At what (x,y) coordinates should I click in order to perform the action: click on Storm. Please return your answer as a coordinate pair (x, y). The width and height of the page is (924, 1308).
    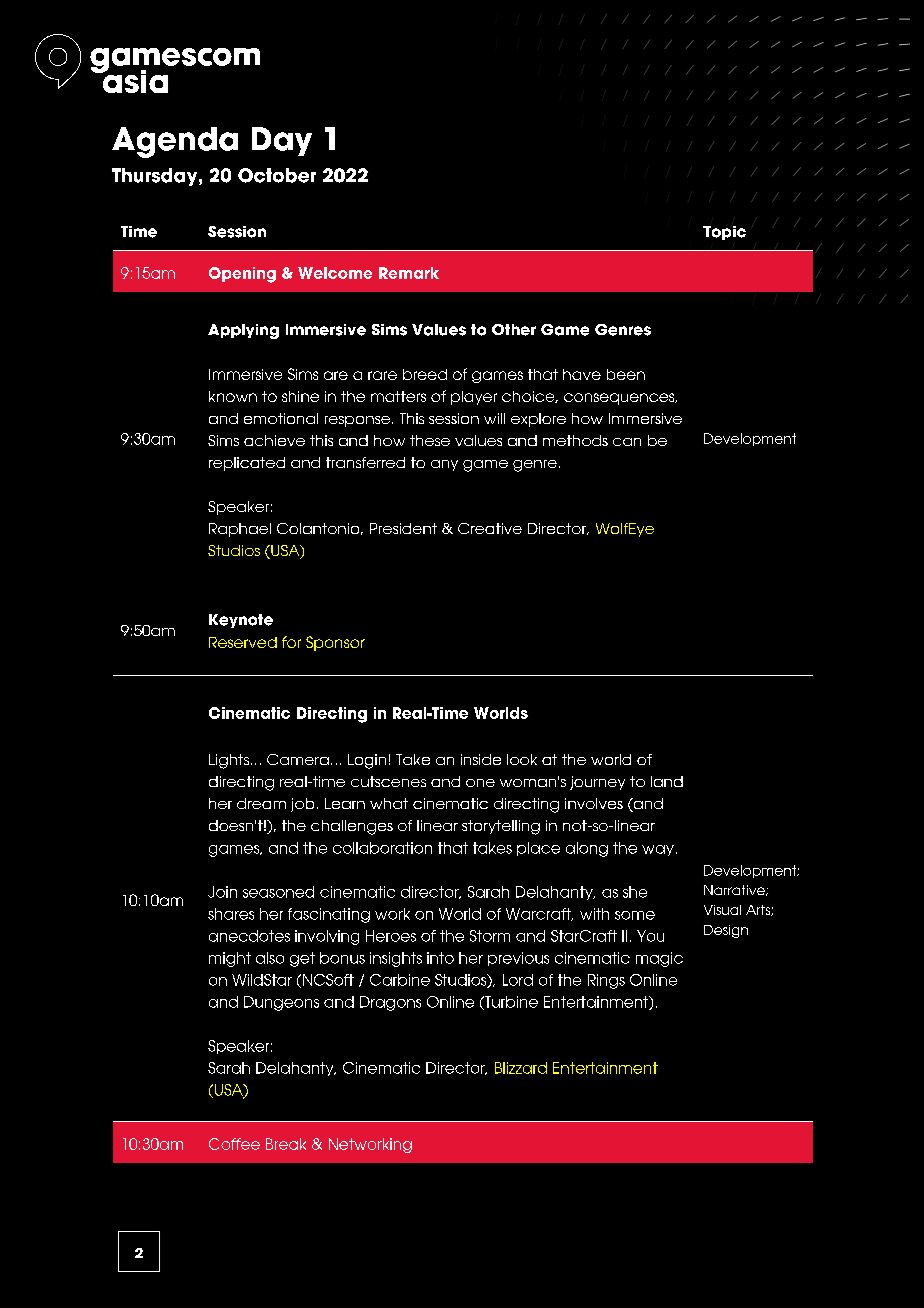
    Looking at the image, I should click on (490, 936).
